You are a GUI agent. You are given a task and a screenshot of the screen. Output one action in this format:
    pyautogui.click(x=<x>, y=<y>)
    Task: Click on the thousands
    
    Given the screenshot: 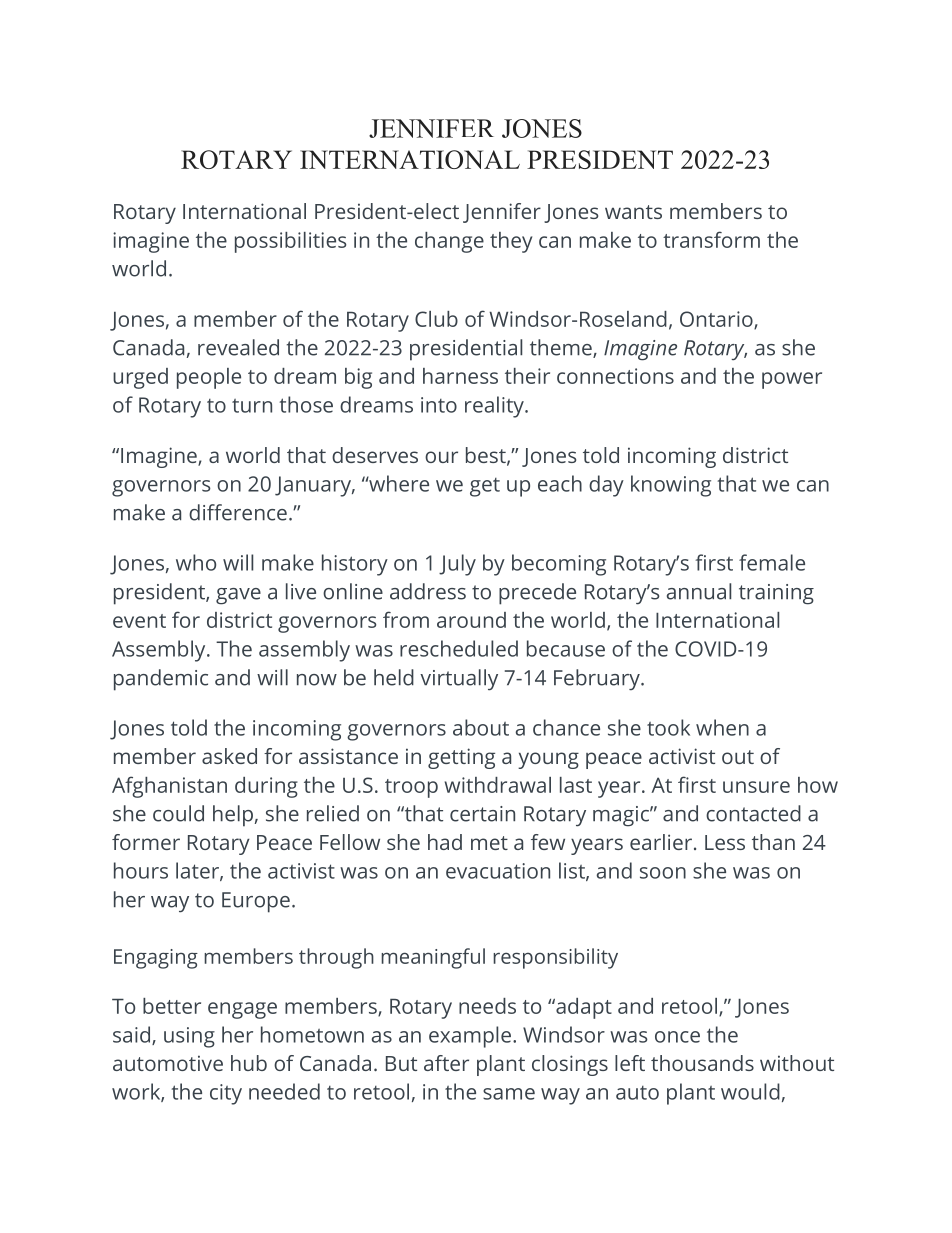 What is the action you would take?
    pyautogui.click(x=702, y=1063)
